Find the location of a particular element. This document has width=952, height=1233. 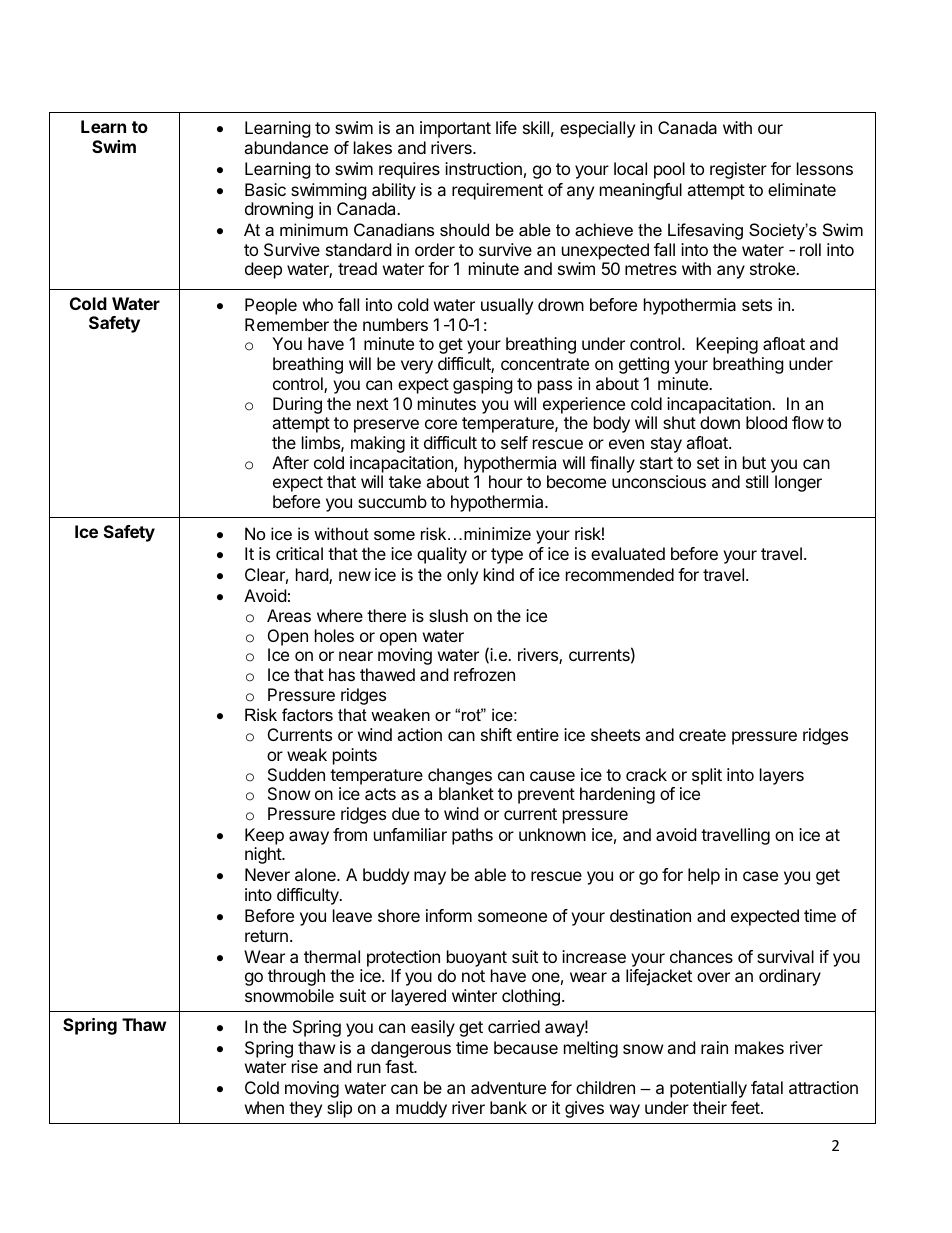

lakes is located at coordinates (373, 147).
